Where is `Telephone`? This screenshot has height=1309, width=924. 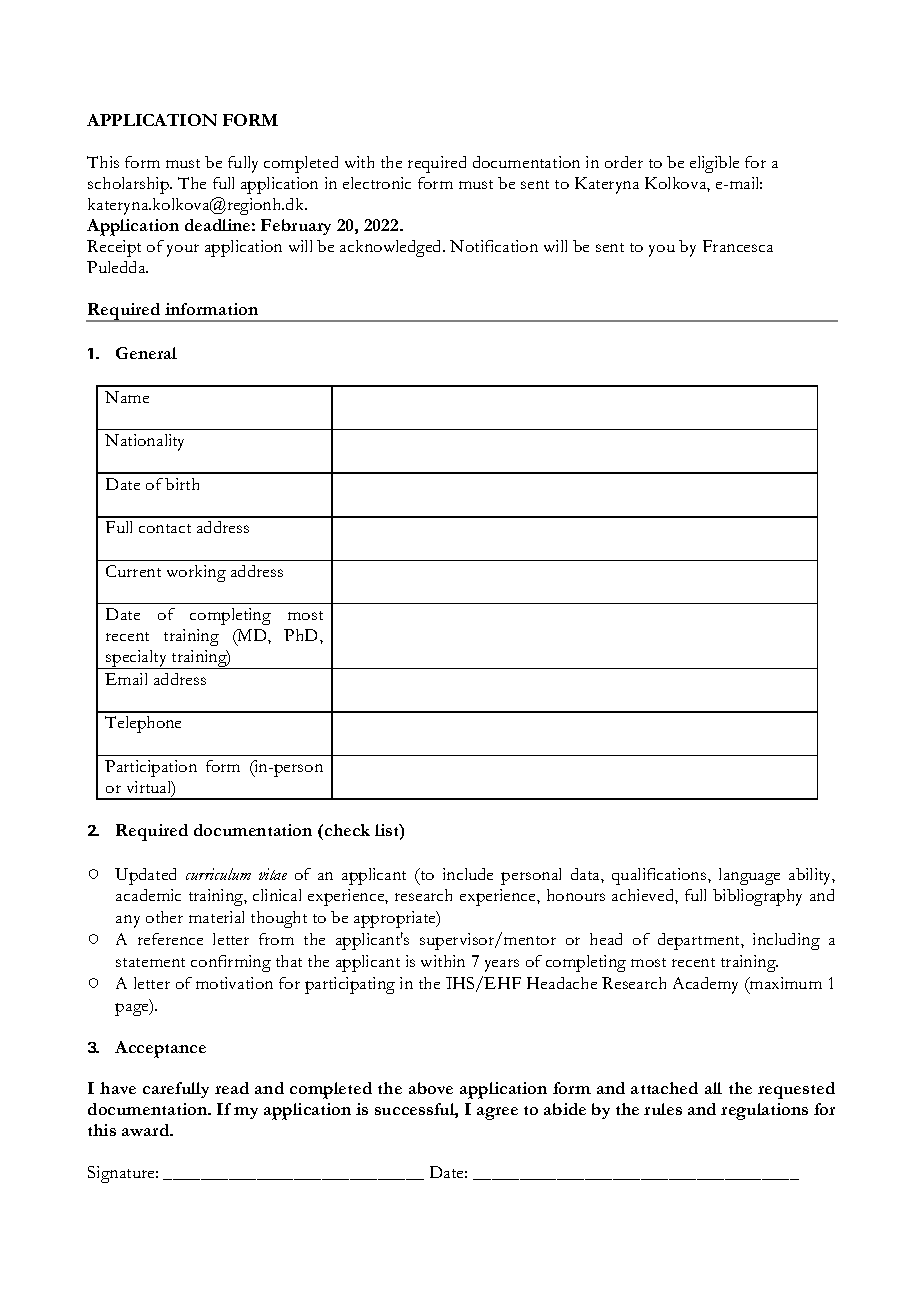
Telephone is located at coordinates (143, 724).
